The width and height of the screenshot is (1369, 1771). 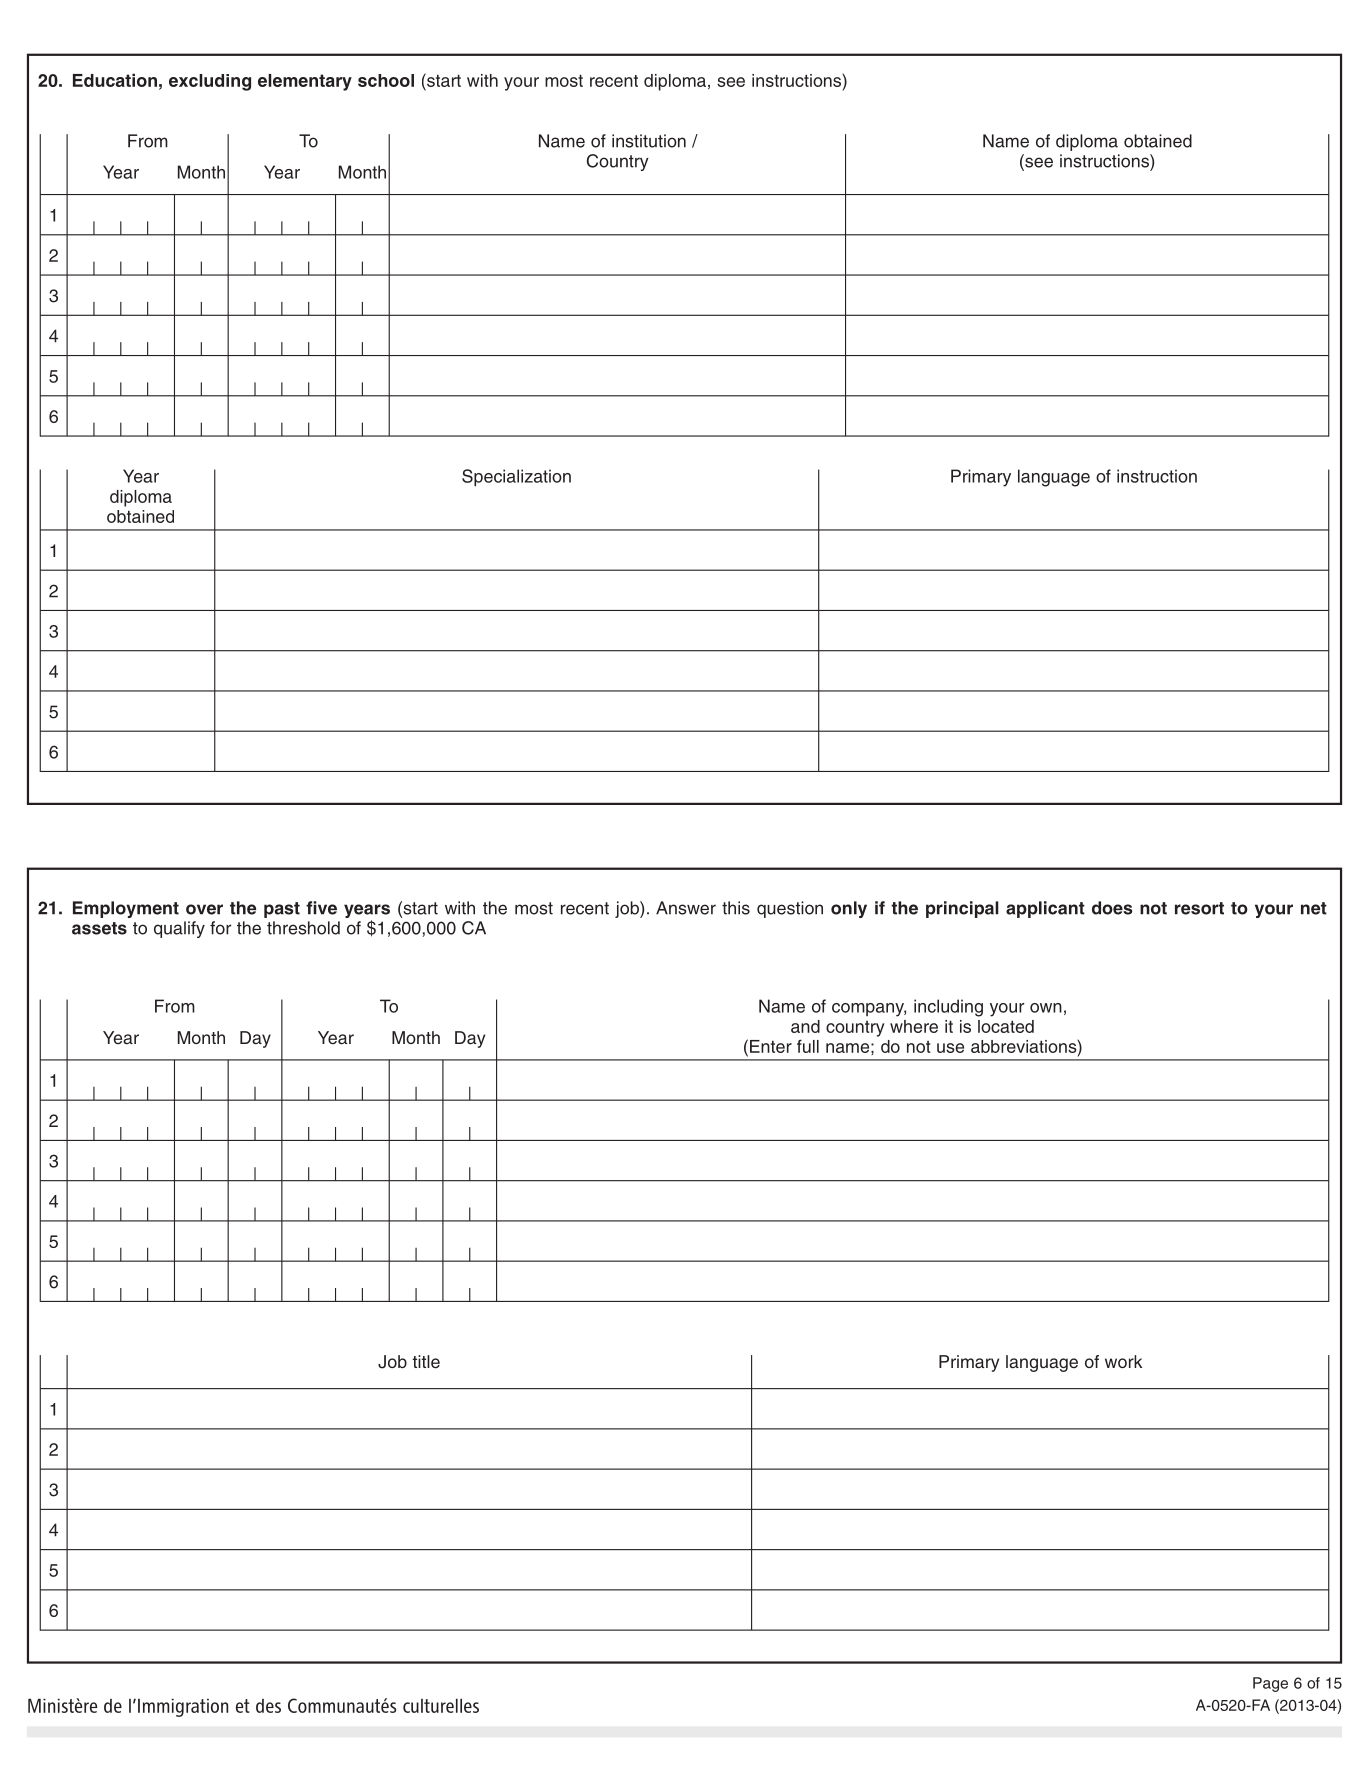 I want to click on Answer, so click(x=686, y=908).
